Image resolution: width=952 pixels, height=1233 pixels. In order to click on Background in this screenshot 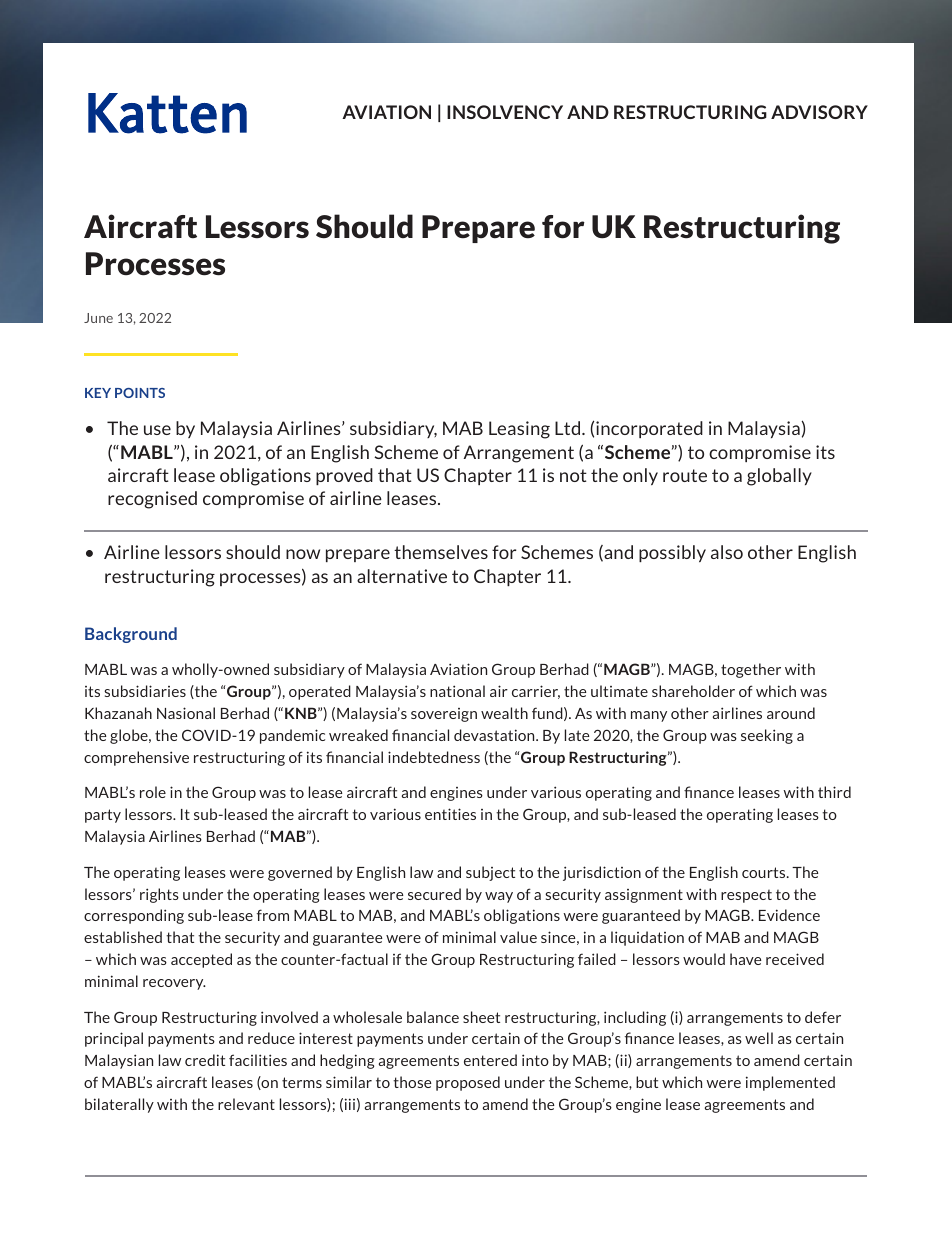, I will do `click(131, 635)`.
